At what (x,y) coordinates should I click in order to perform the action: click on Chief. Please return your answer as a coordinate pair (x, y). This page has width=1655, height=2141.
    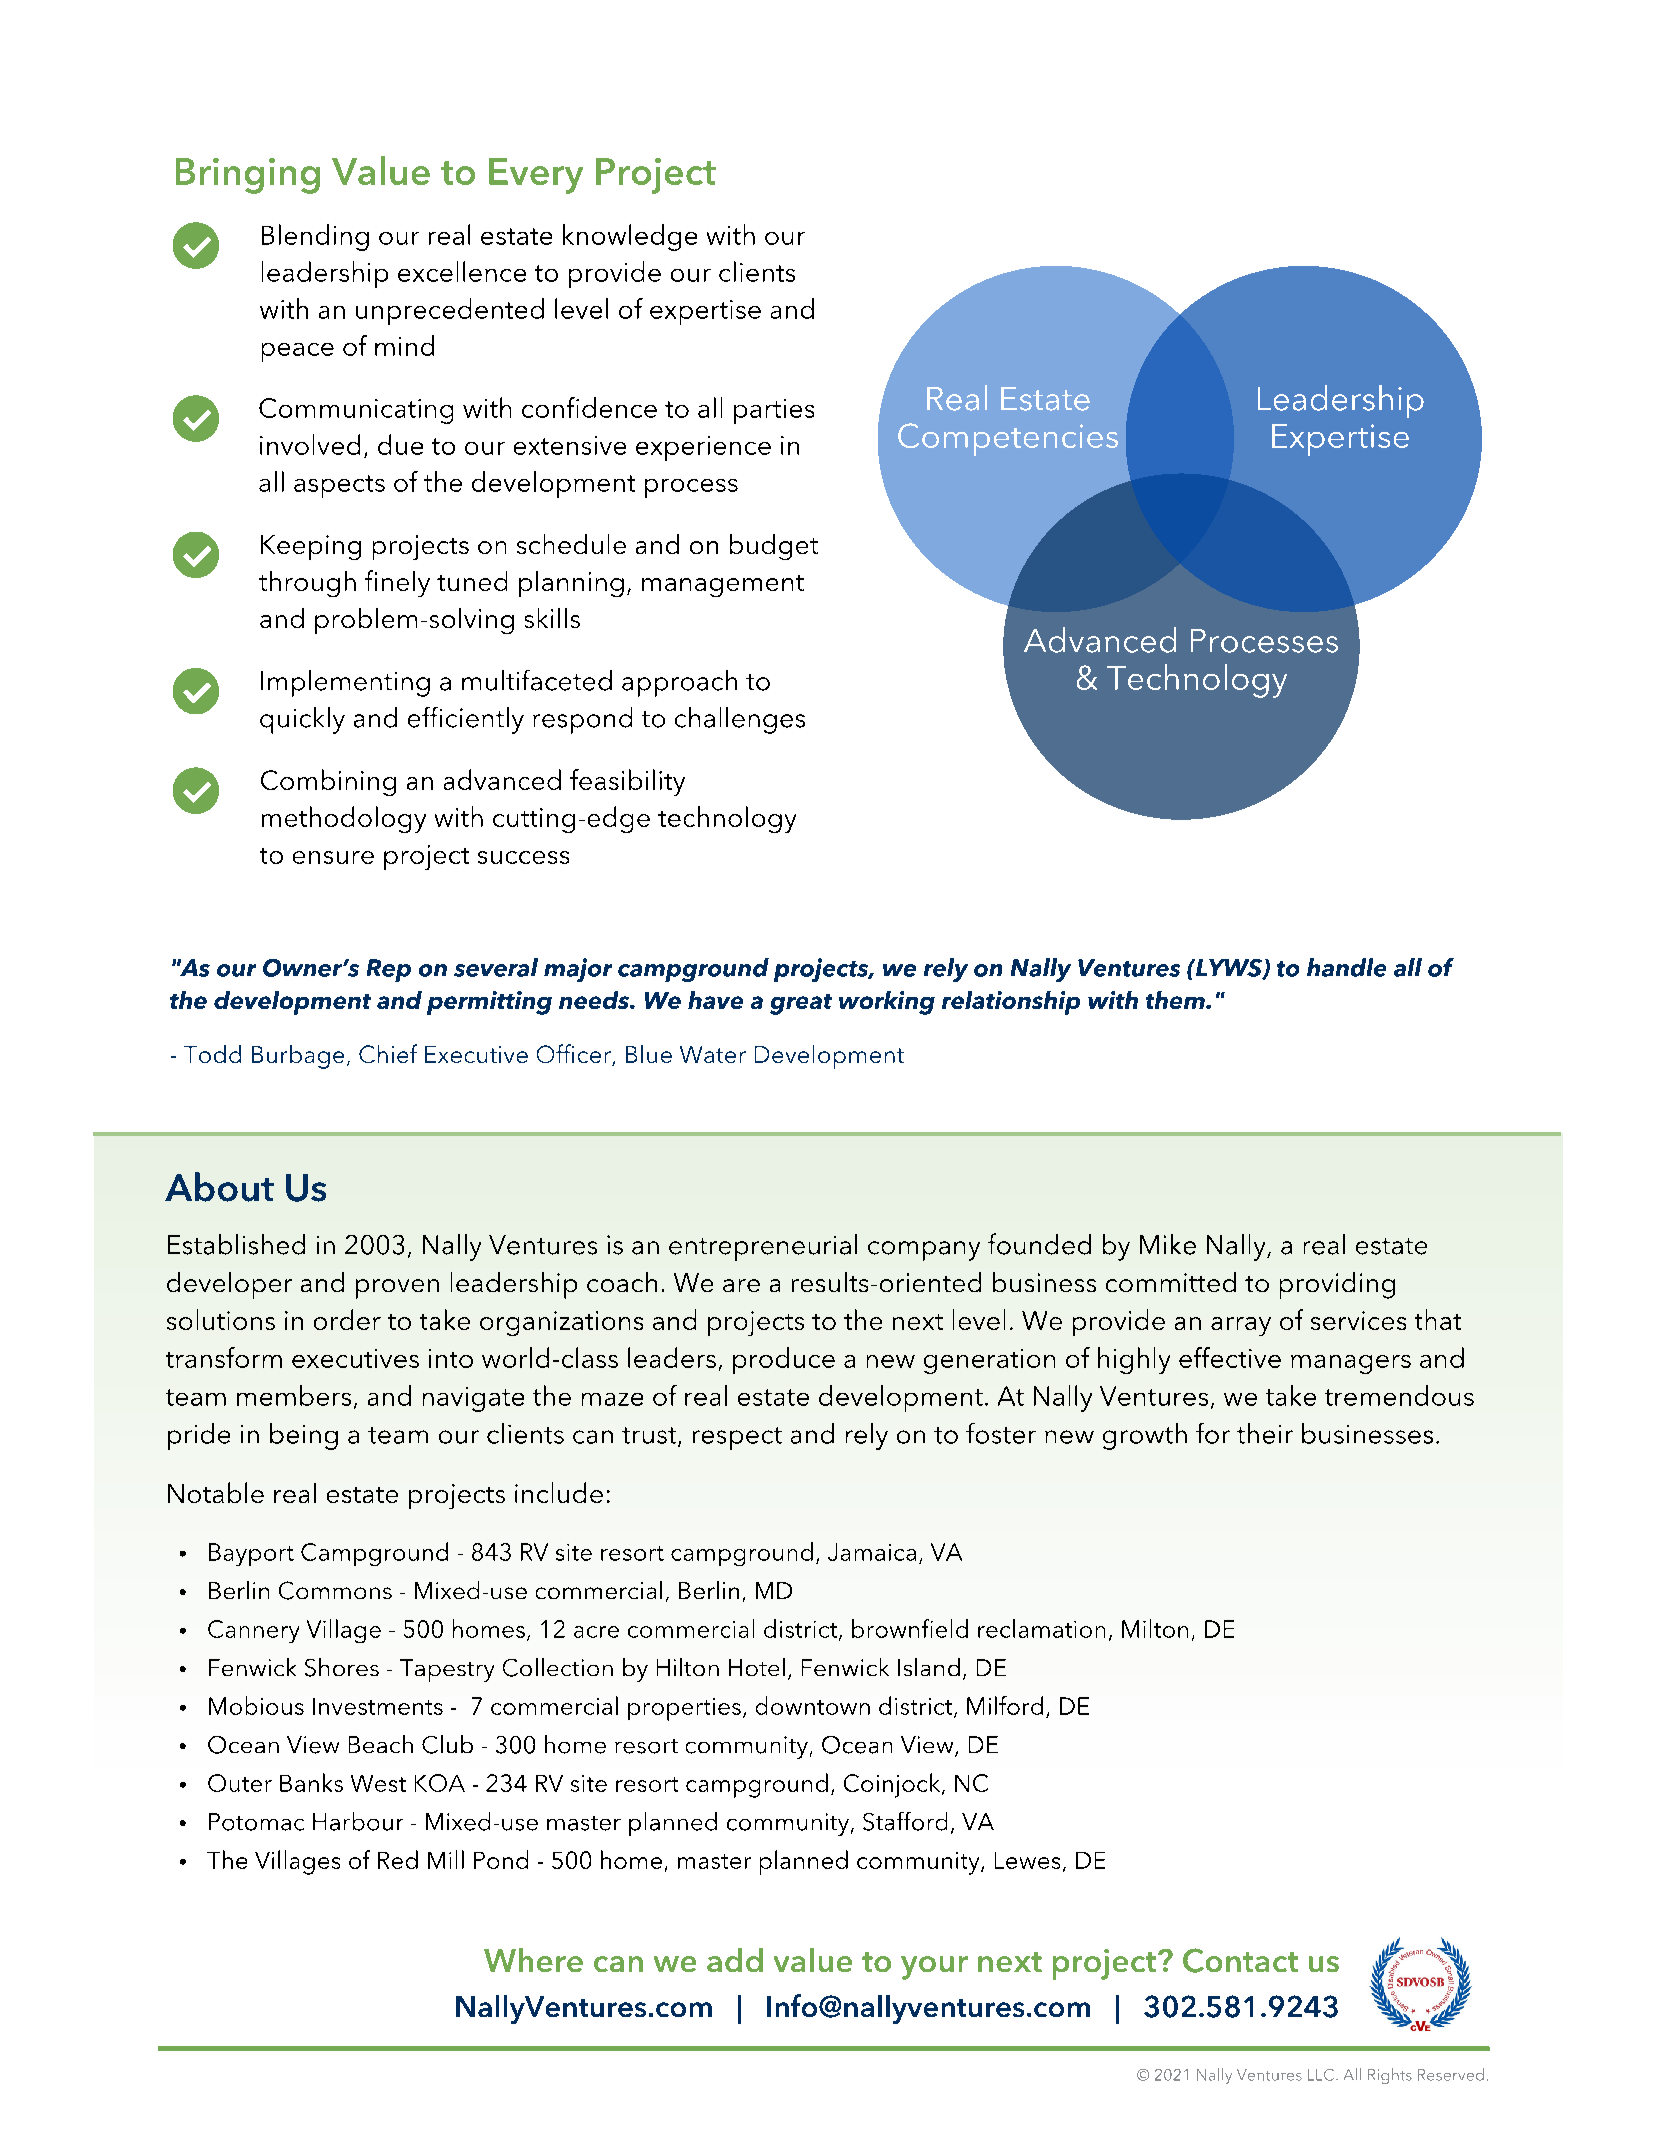
    Looking at the image, I should click on (388, 1053).
